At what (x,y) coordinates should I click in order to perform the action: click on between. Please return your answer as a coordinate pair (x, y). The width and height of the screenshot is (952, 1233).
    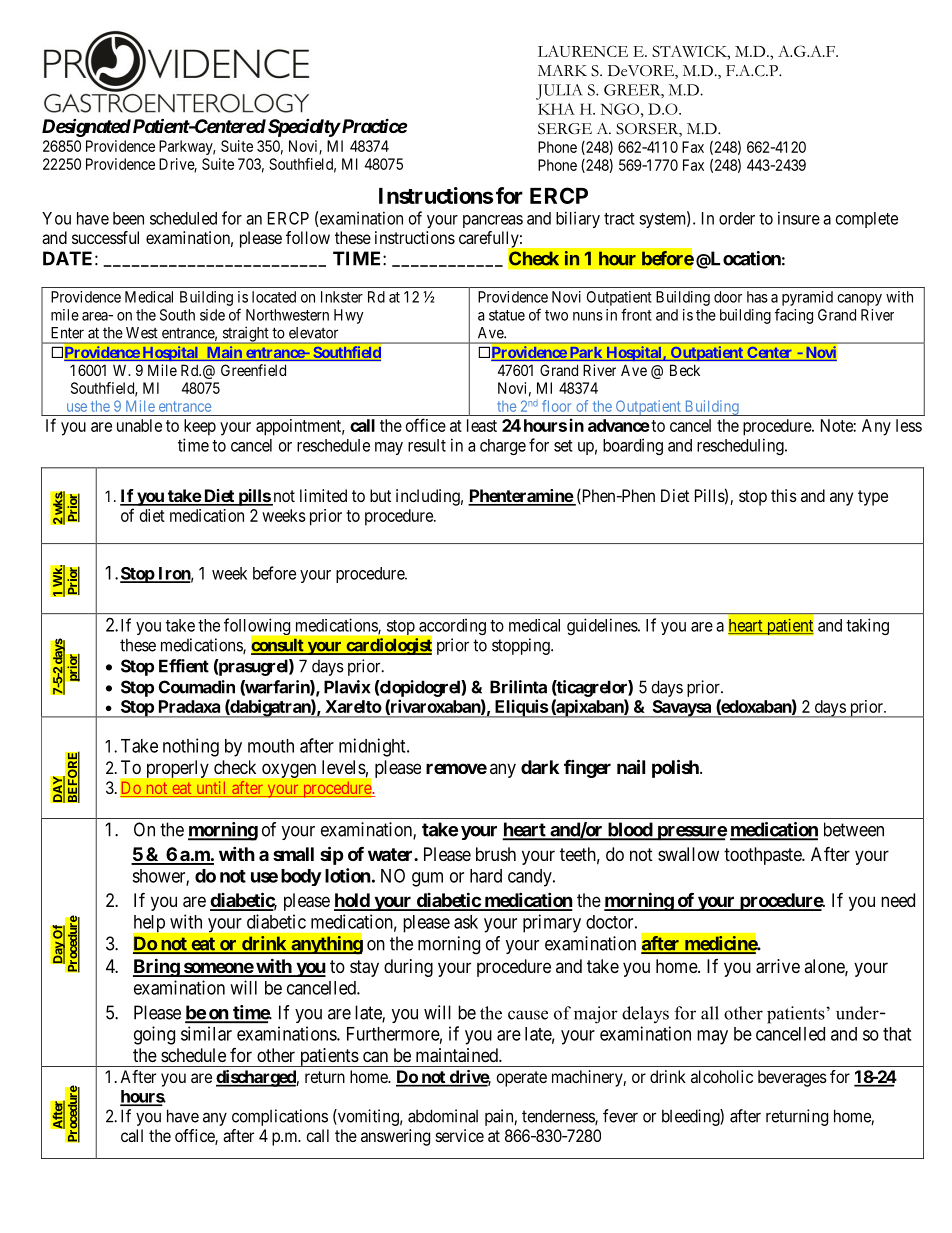
    Looking at the image, I should click on (854, 829).
